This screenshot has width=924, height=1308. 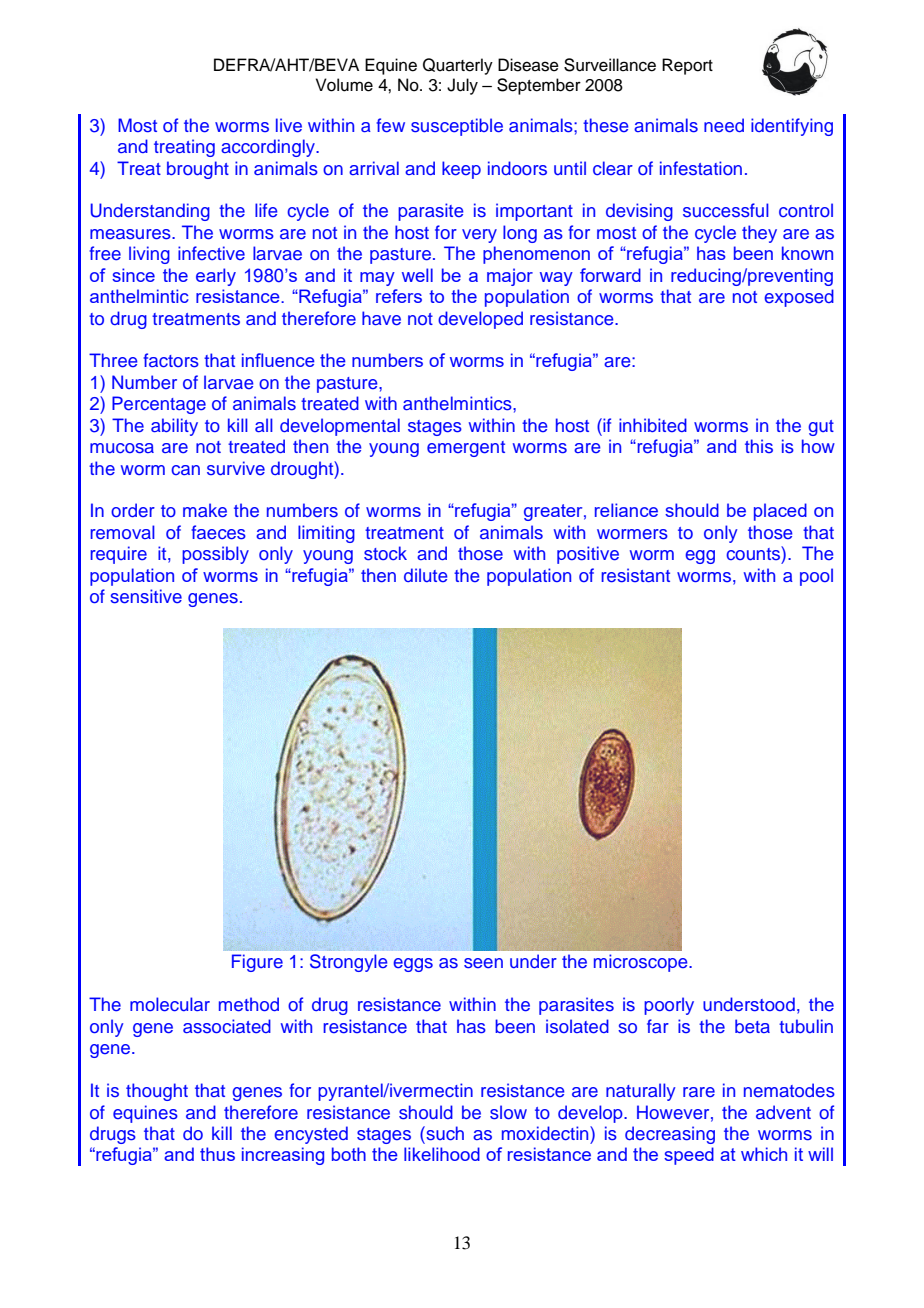 What do you see at coordinates (510, 277) in the screenshot?
I see `major` at bounding box center [510, 277].
